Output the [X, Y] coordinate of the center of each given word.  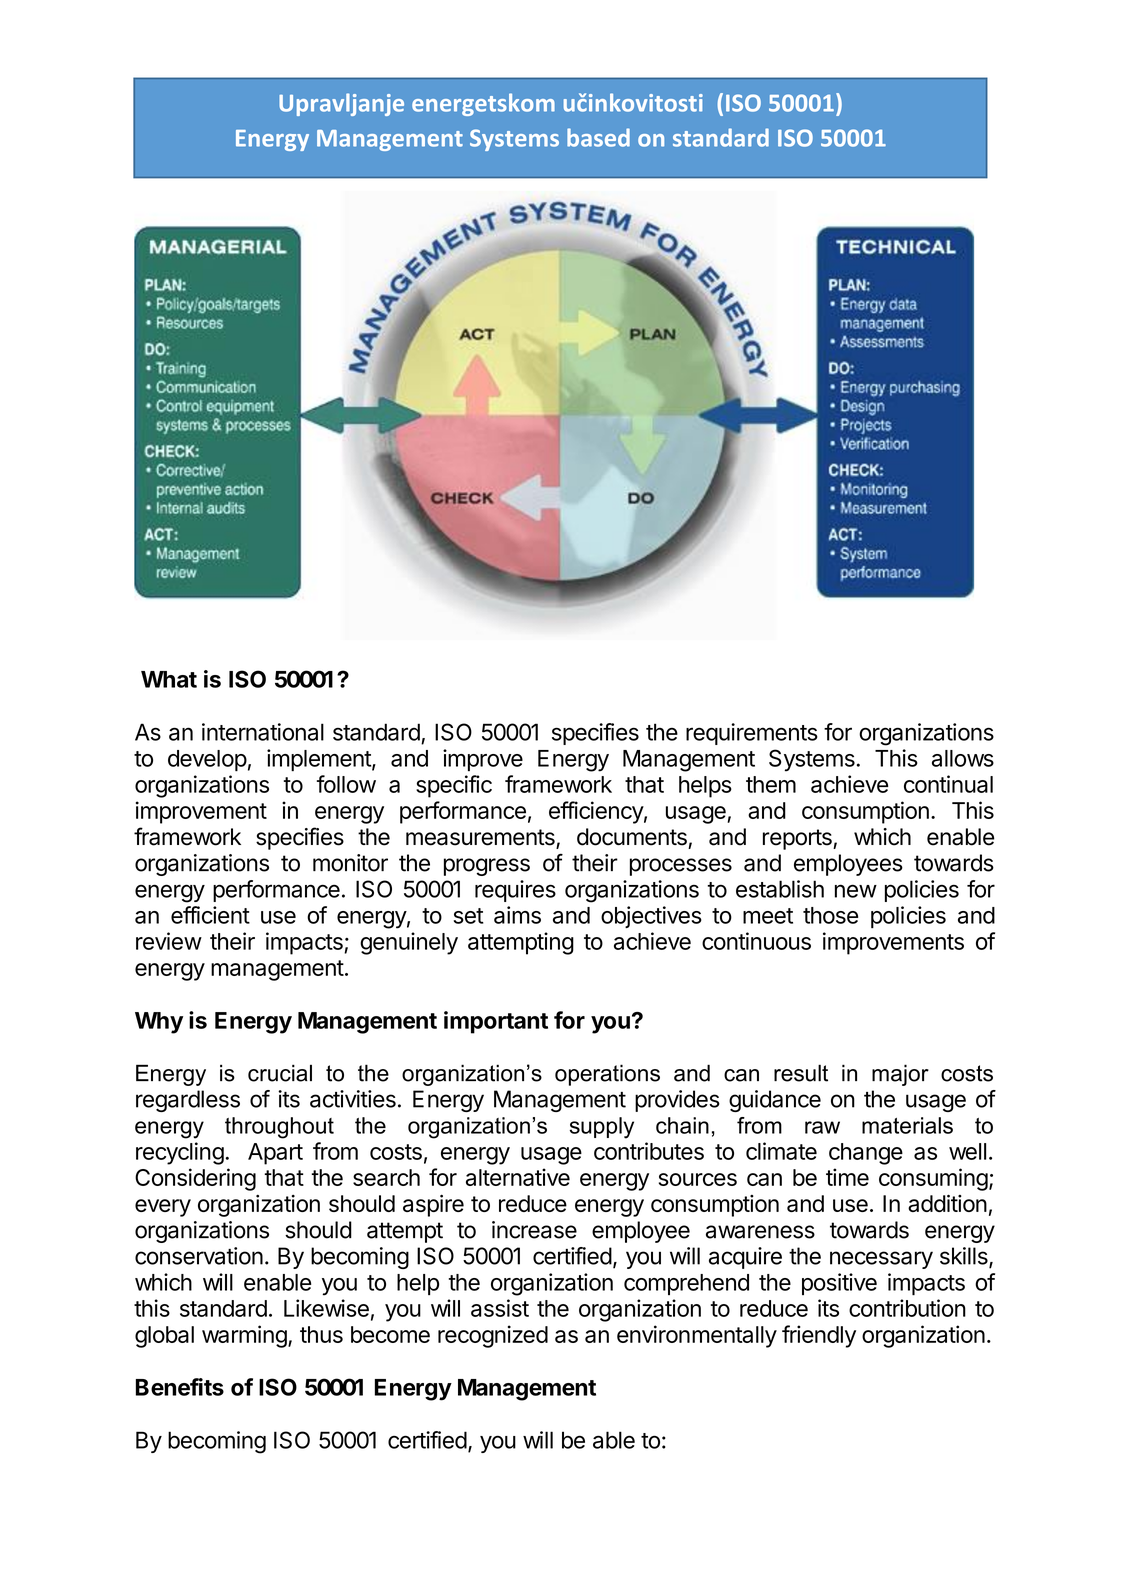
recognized [493, 1336]
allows [963, 758]
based [598, 137]
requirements [752, 734]
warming [244, 1336]
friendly [819, 1336]
